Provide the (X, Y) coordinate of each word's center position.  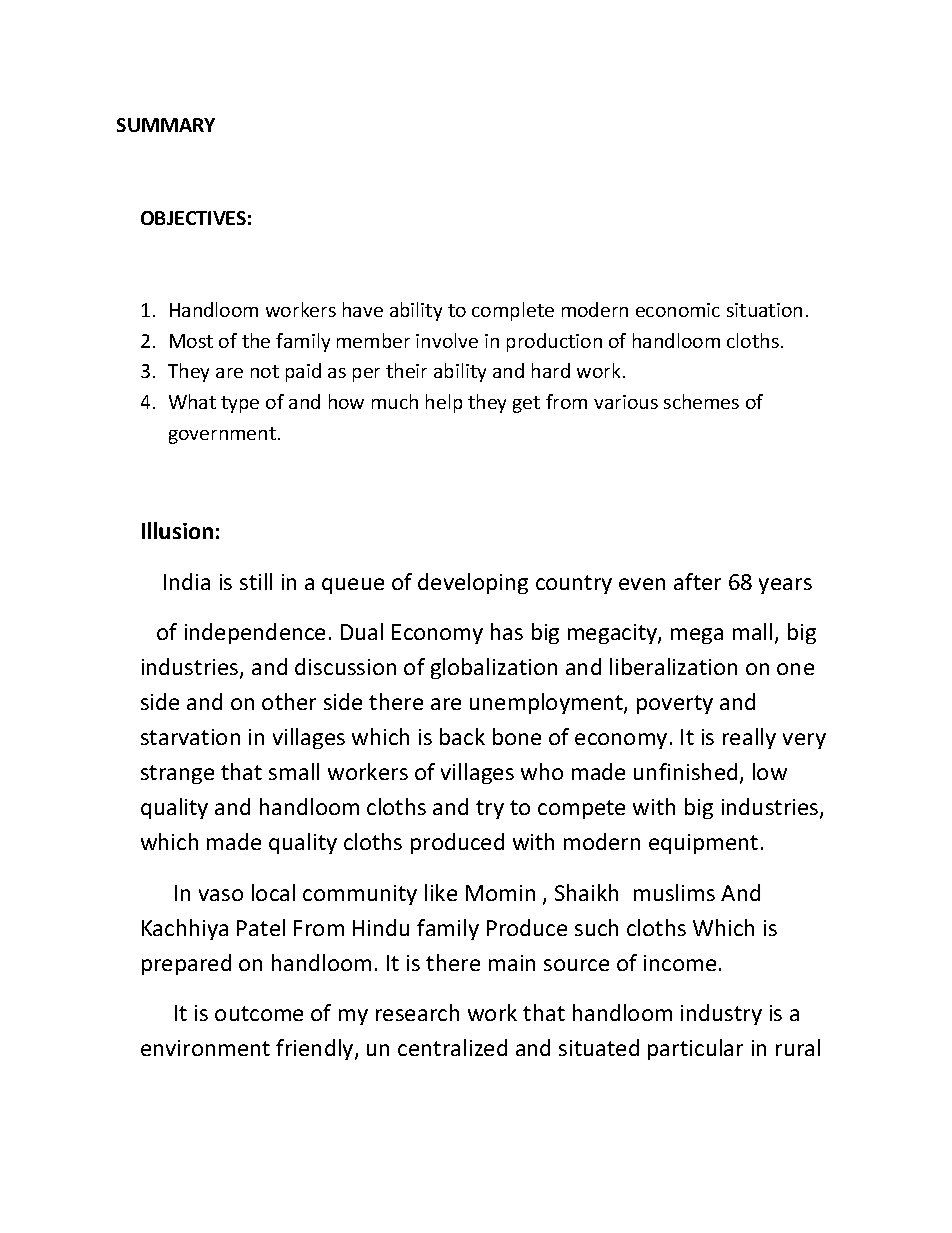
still (256, 581)
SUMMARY (166, 125)
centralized (452, 1047)
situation (764, 310)
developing (473, 583)
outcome (259, 1013)
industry (721, 1014)
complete (513, 311)
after (697, 581)
